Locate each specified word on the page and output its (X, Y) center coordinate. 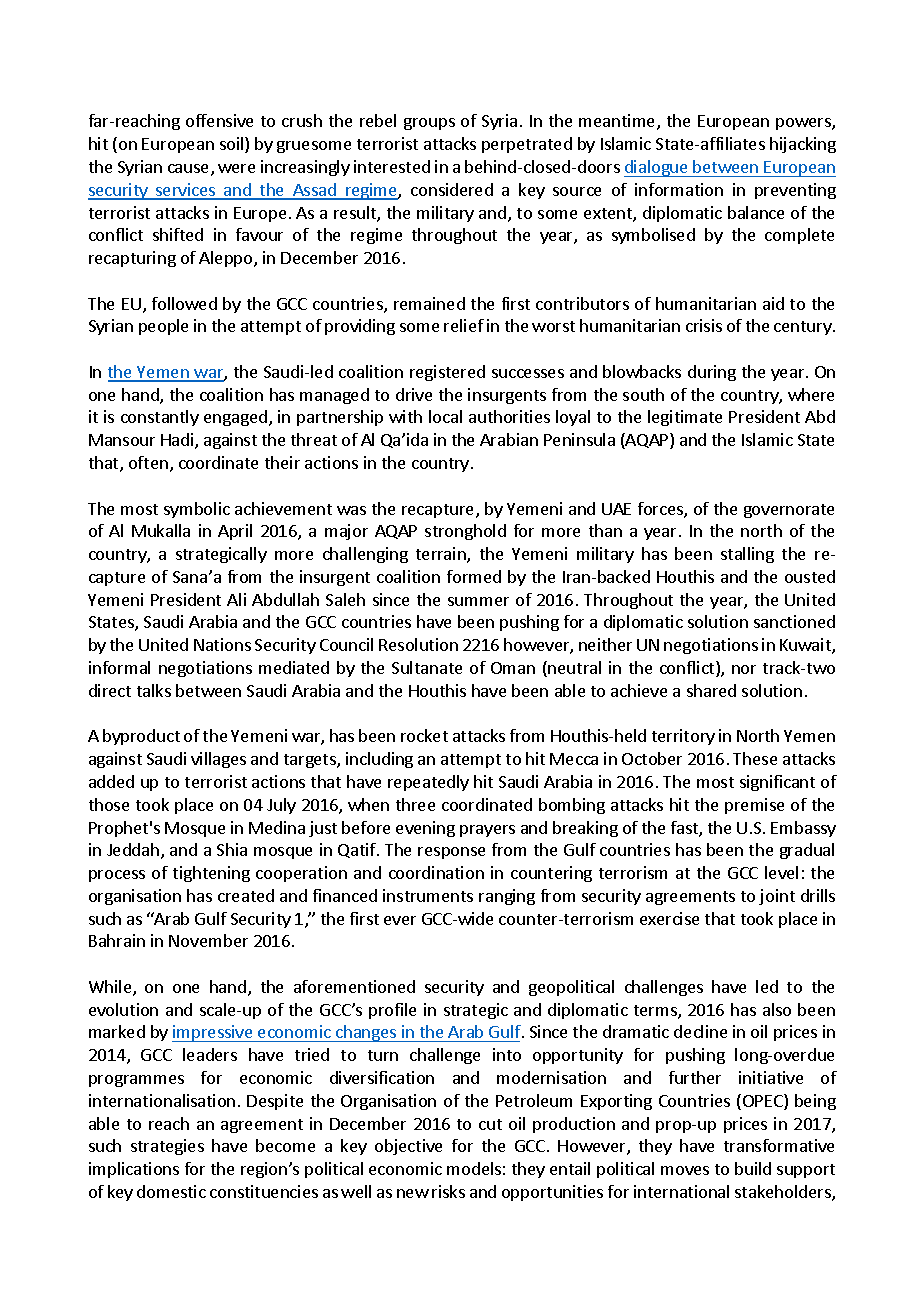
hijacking (803, 145)
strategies (167, 1147)
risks (448, 1191)
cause (190, 170)
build (753, 1168)
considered (452, 189)
